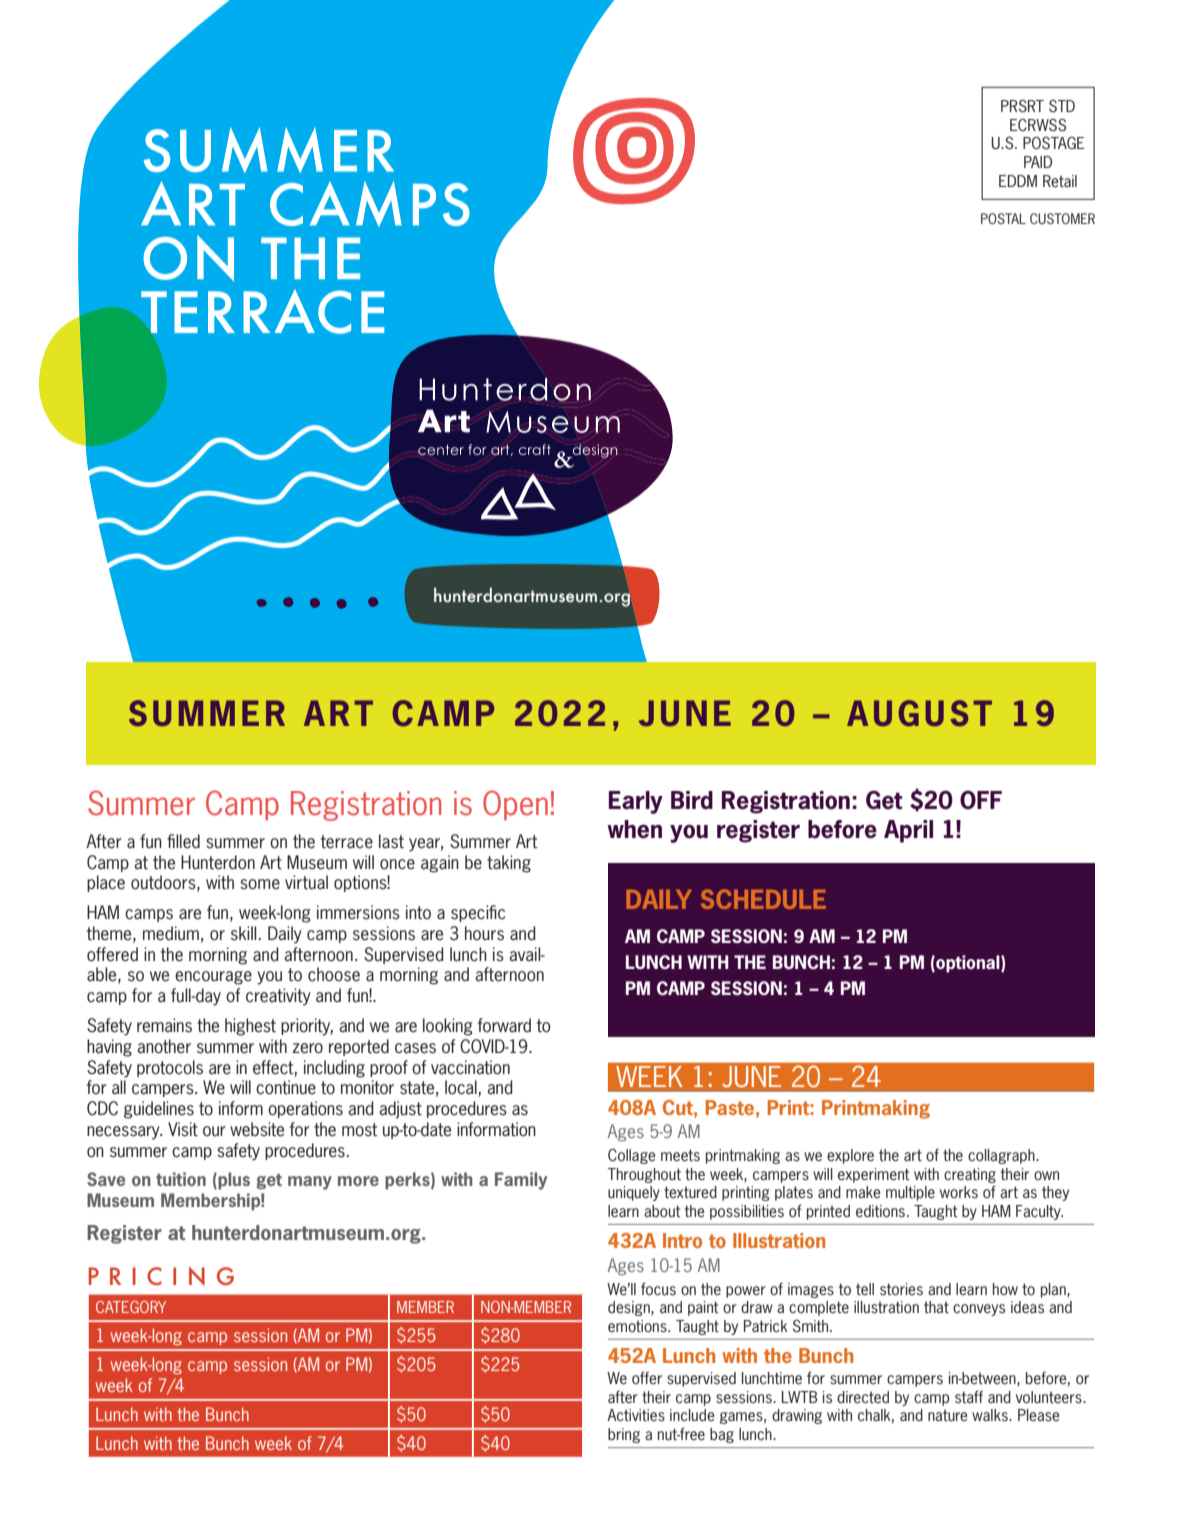  Describe the element at coordinates (1038, 162) in the screenshot. I see `PAID` at that location.
